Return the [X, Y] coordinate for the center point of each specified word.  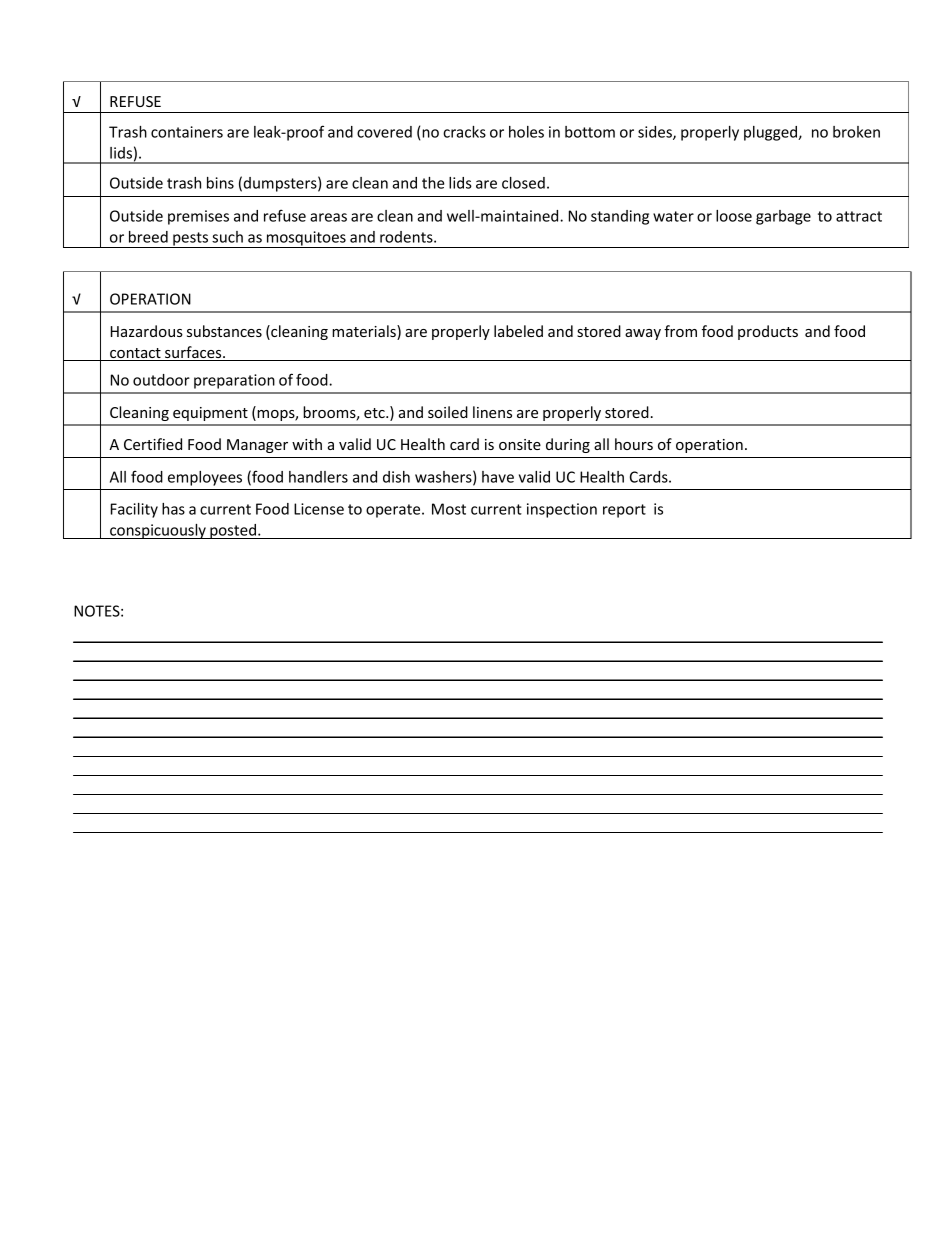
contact [135, 354]
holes [526, 132]
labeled [518, 331]
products [768, 332]
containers [187, 132]
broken [856, 132]
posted [233, 531]
